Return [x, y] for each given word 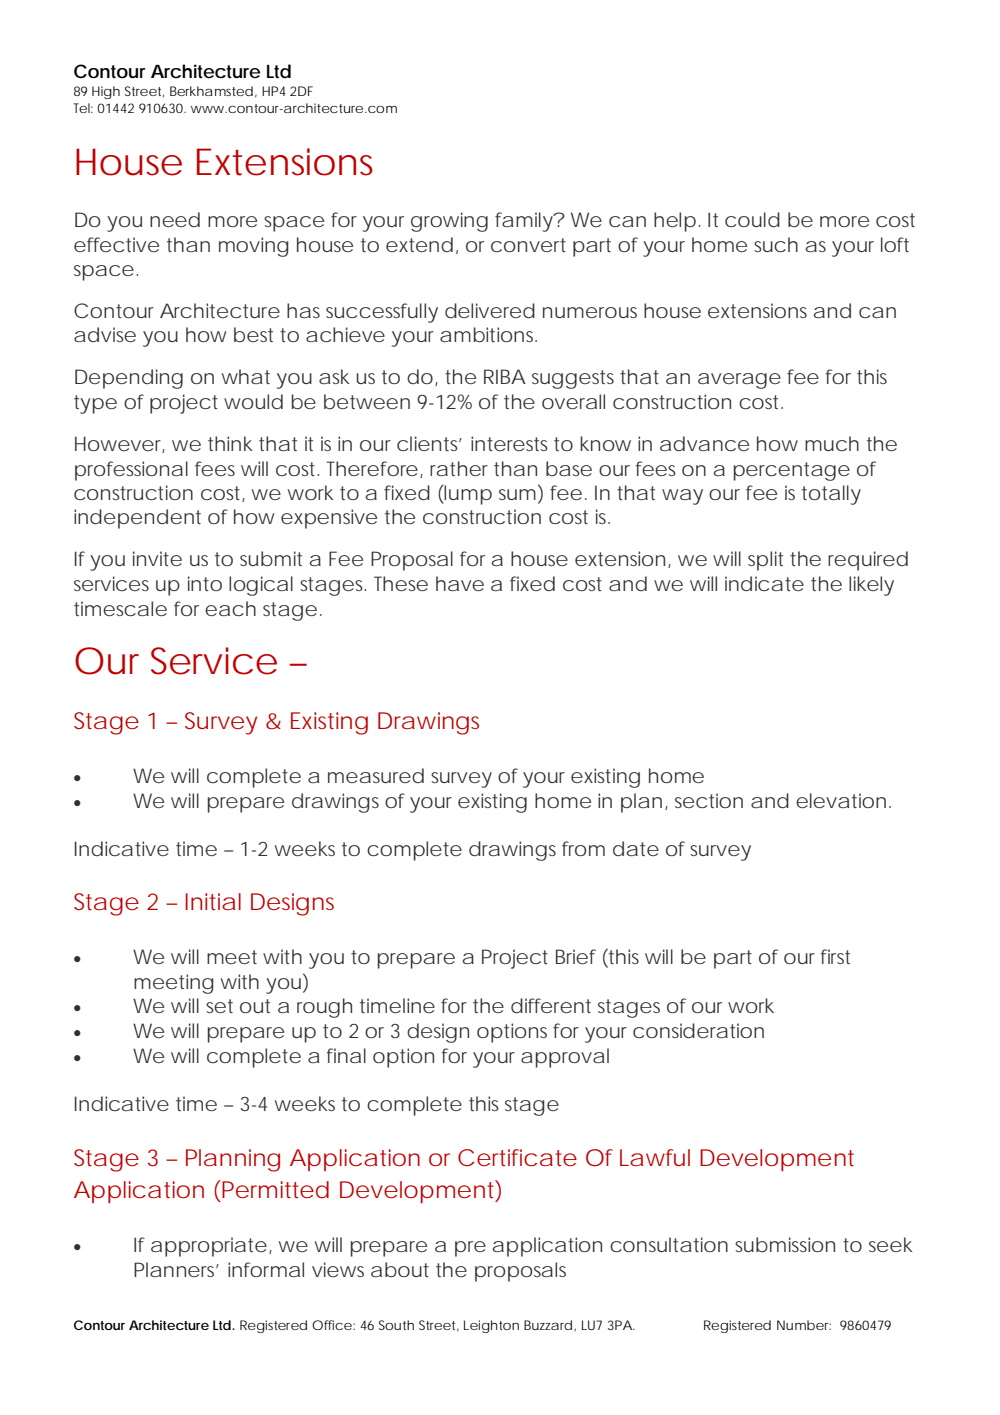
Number [804, 1325]
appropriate [209, 1247]
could [752, 219]
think [230, 443]
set [219, 1006]
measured [376, 775]
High [106, 92]
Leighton [491, 1326]
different [551, 1005]
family [525, 222]
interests [509, 443]
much [832, 443]
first [835, 956]
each [230, 608]
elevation [841, 800]
